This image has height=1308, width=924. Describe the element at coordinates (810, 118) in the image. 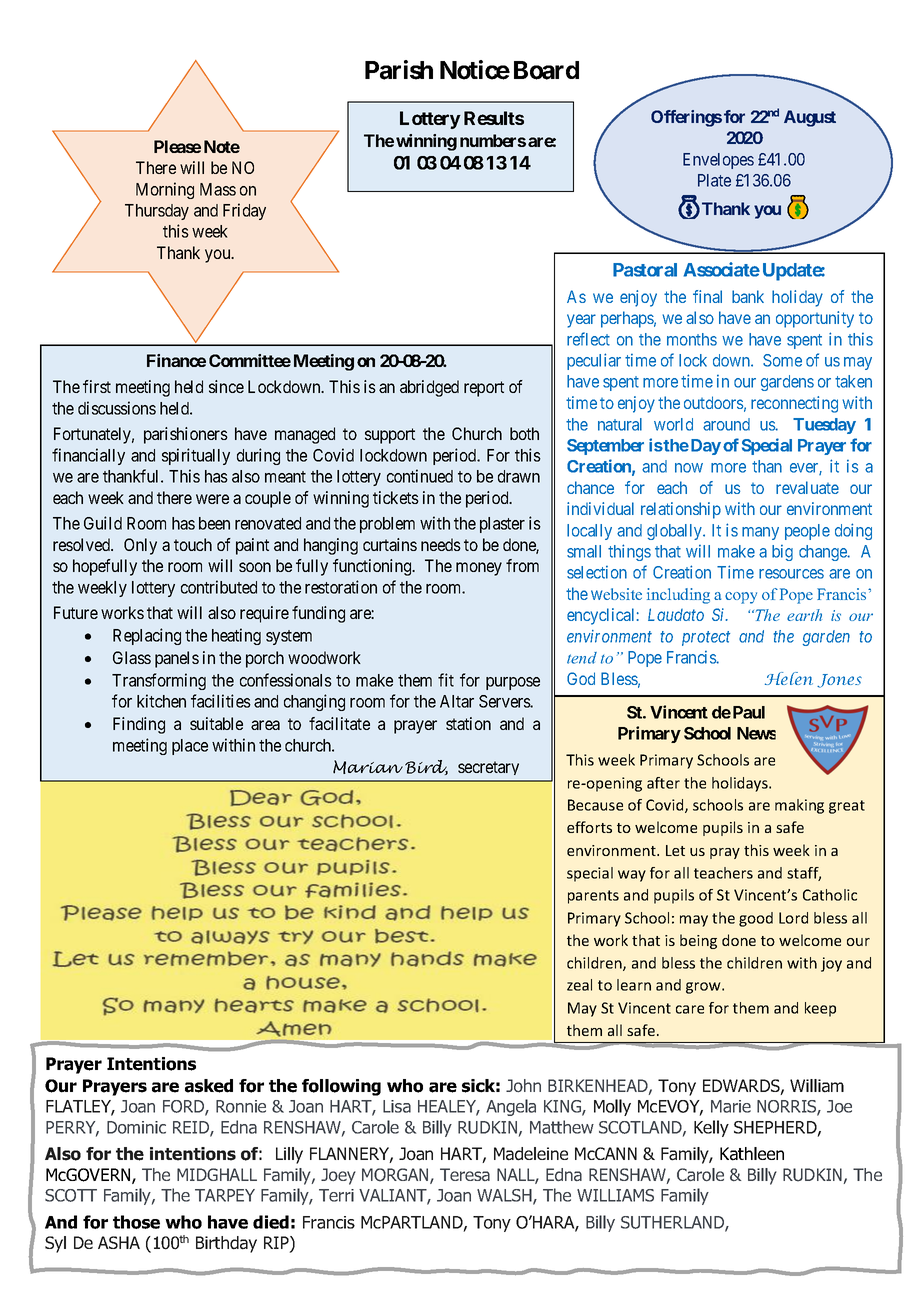

I see `August` at that location.
